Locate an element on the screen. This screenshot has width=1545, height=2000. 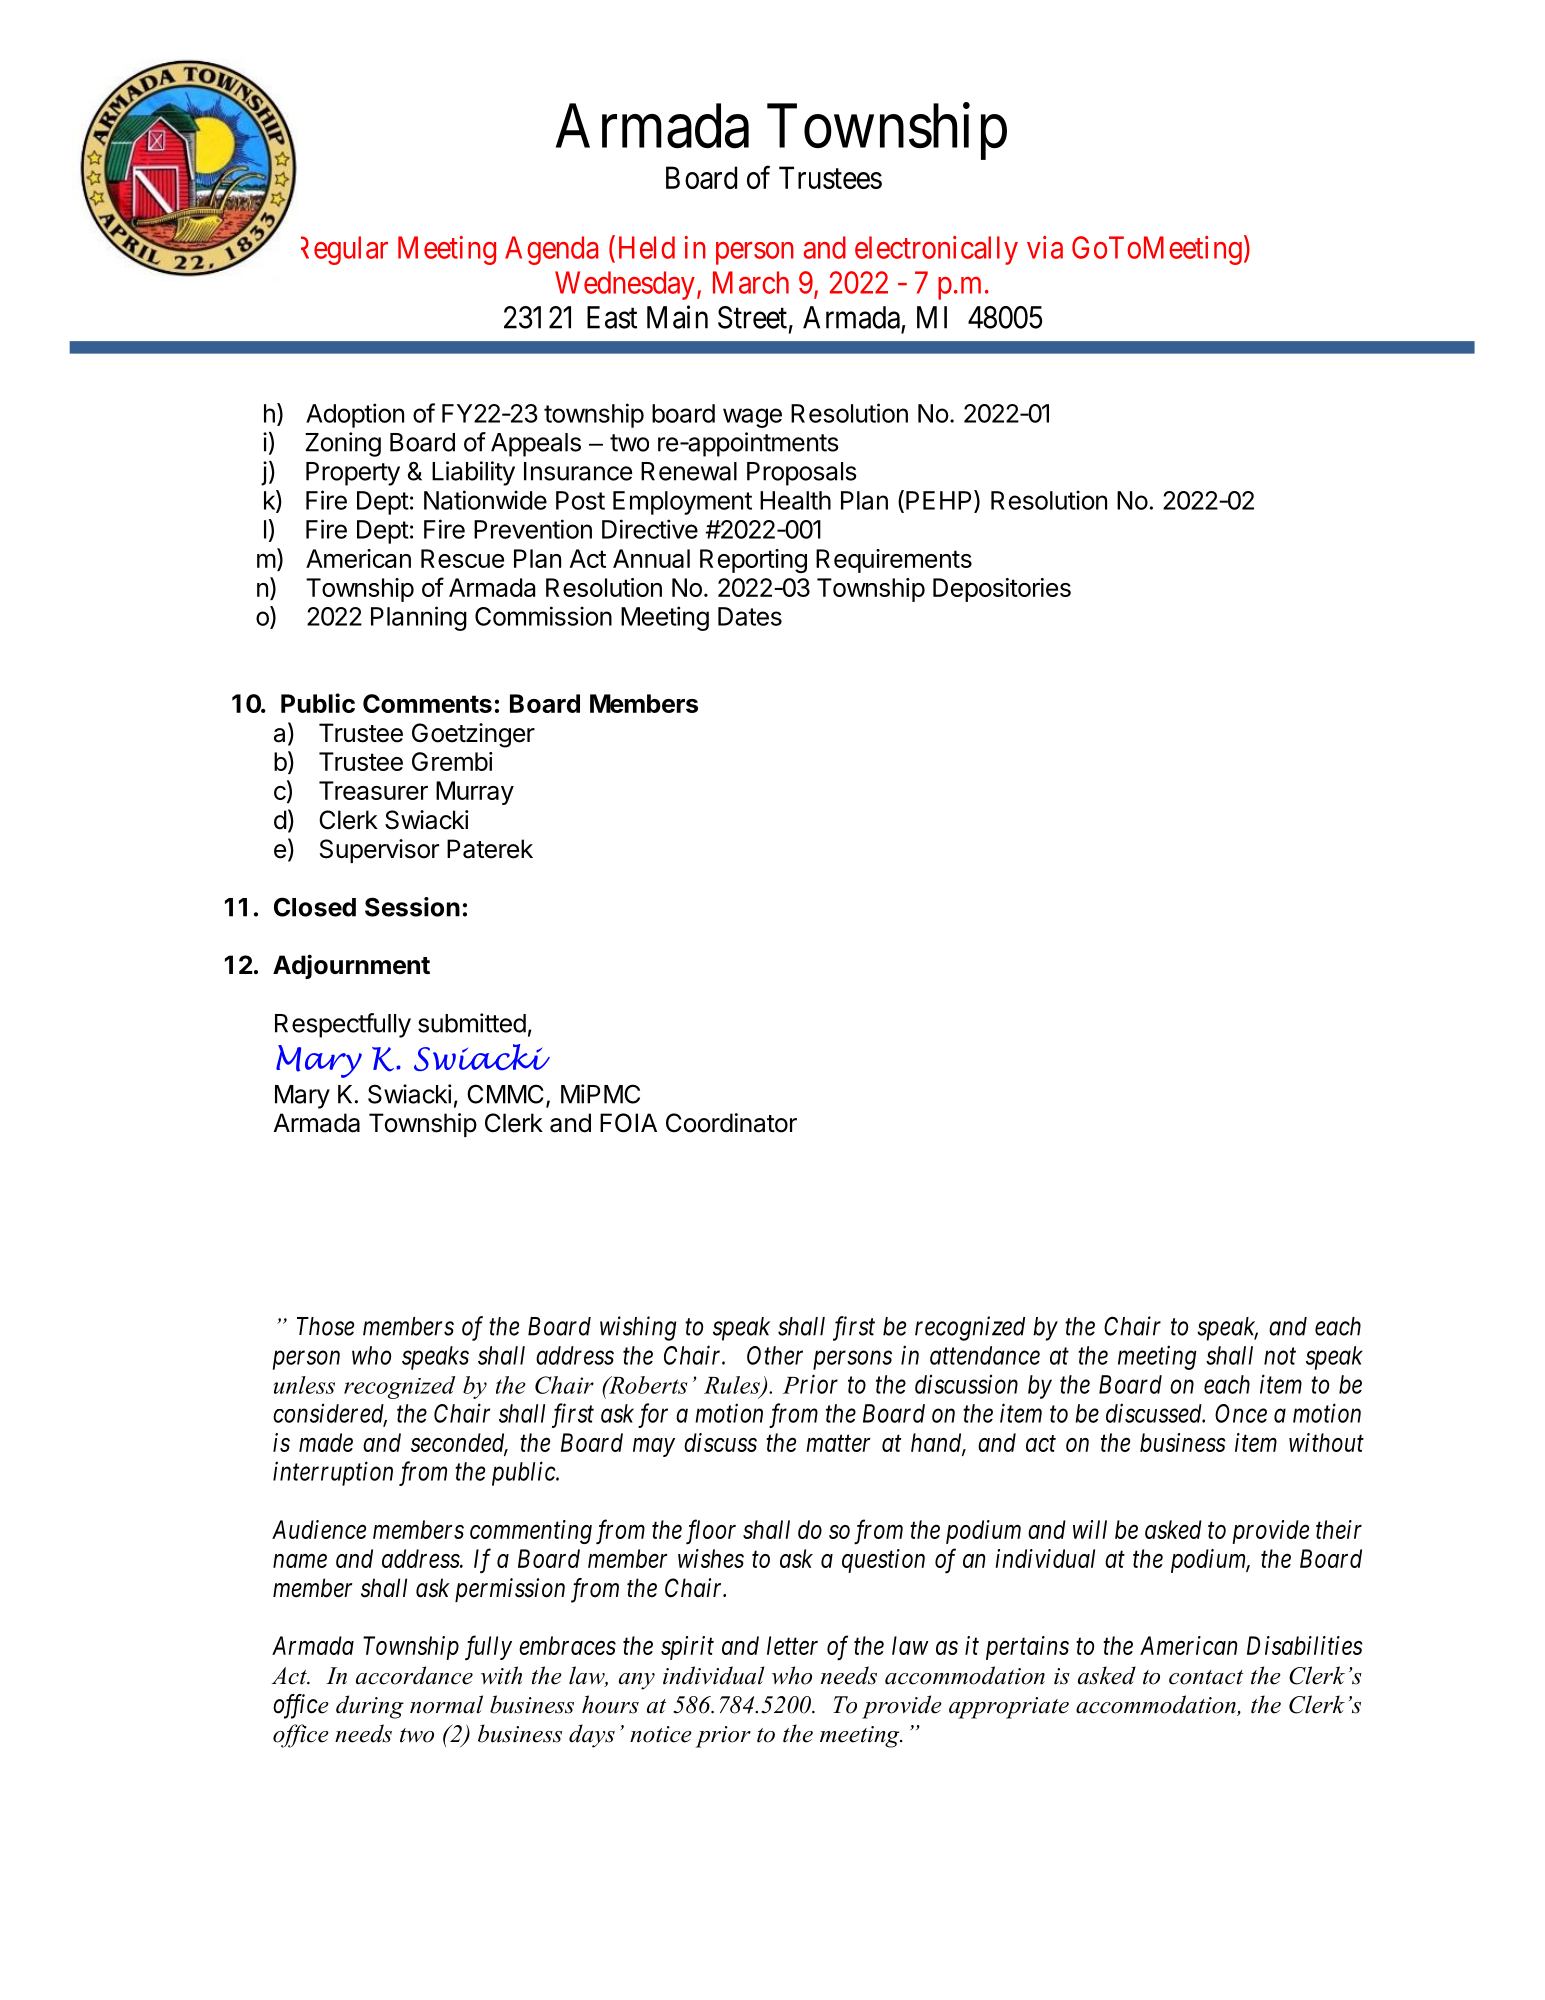
via is located at coordinates (1045, 247).
